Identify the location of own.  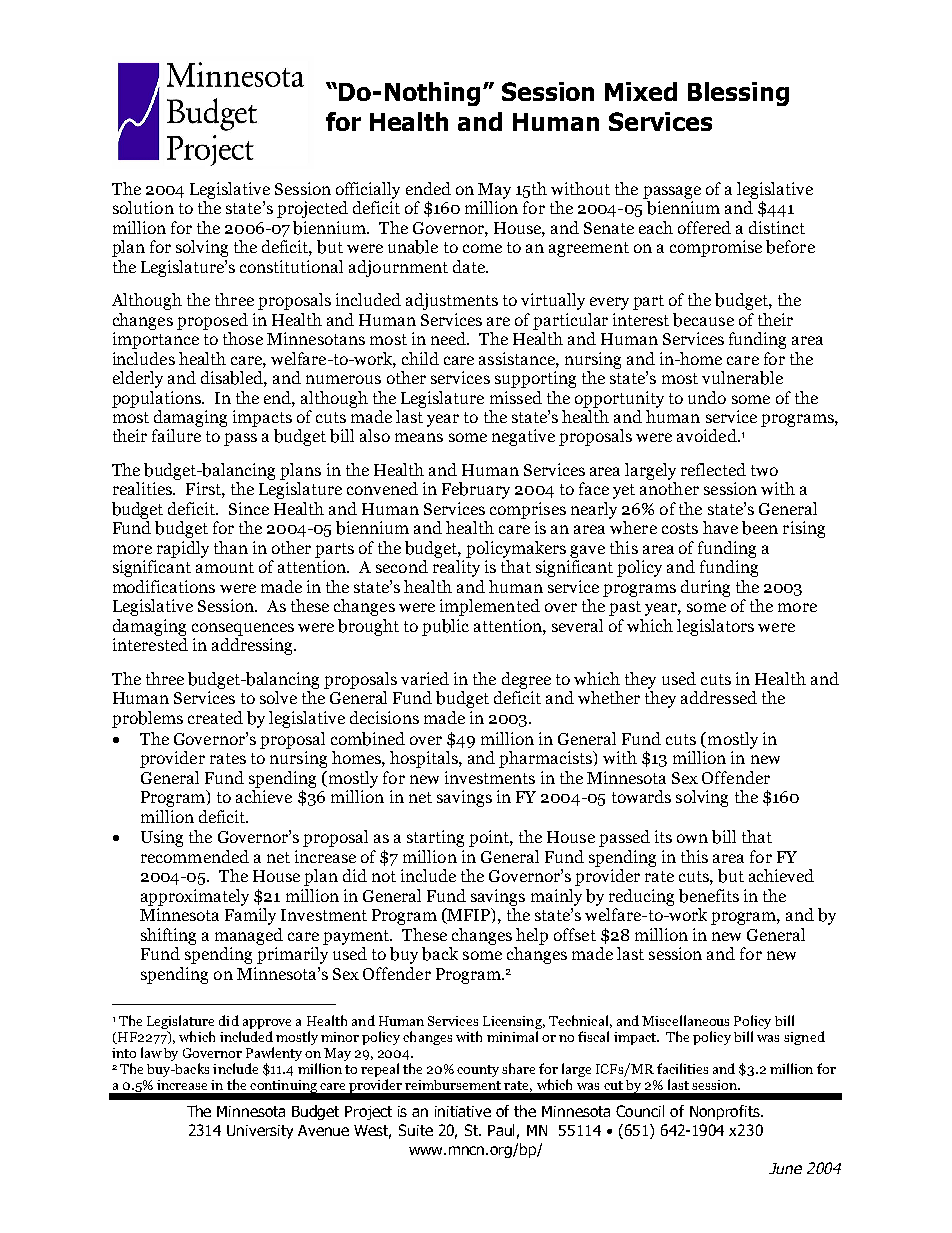
(692, 838).
